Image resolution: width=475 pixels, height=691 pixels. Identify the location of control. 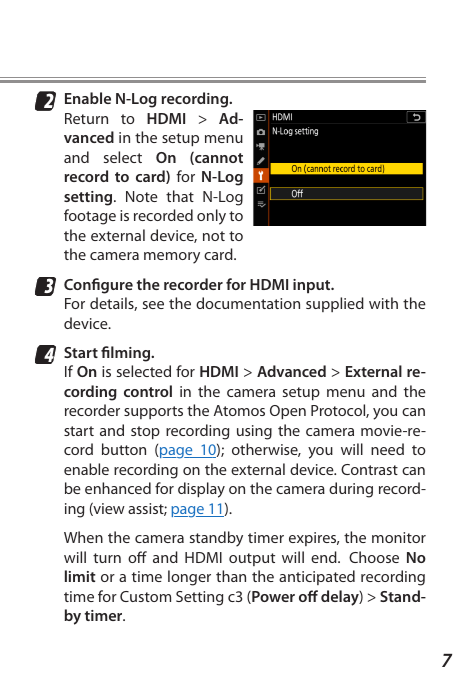
(148, 391).
